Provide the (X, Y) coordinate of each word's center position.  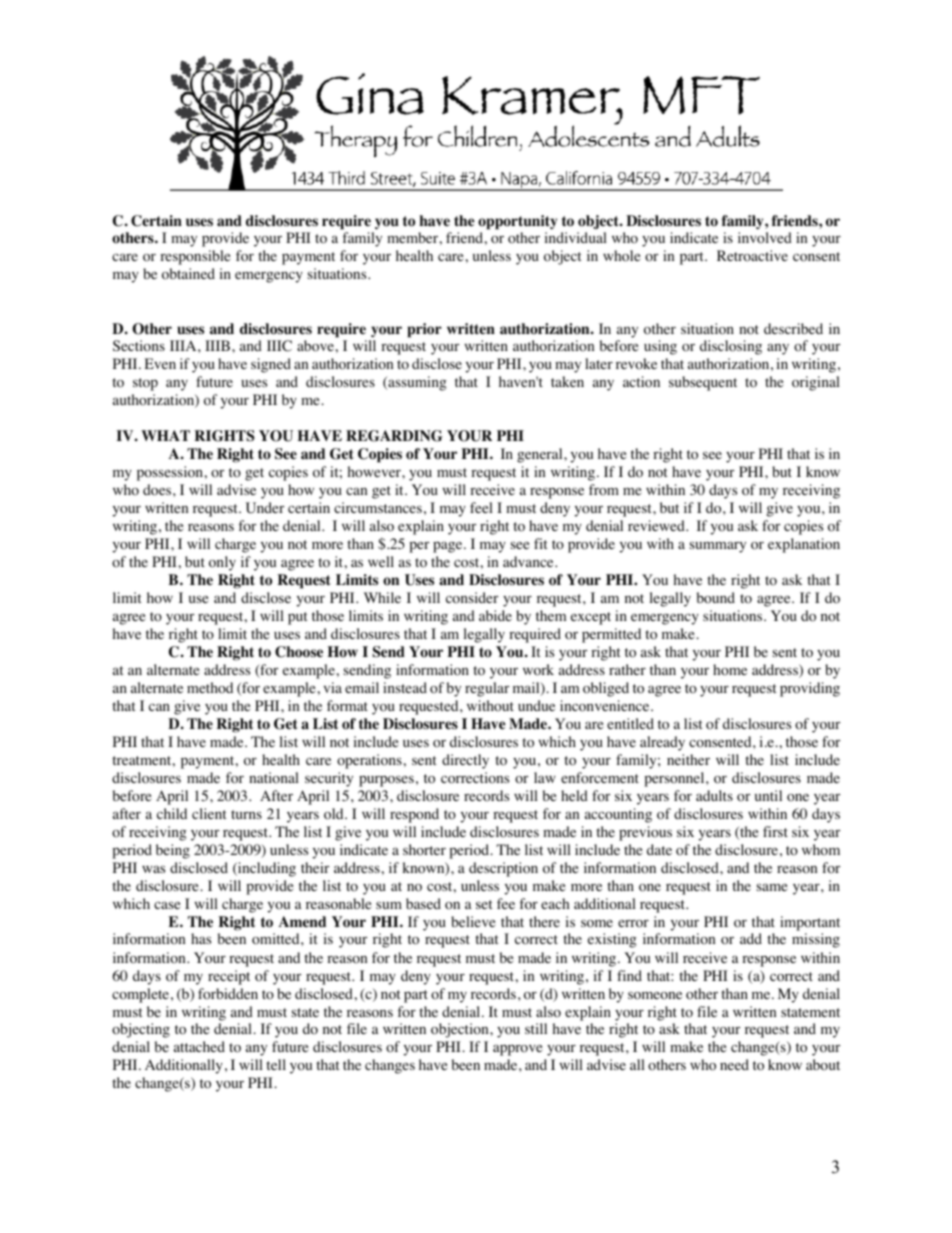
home (730, 670)
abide (495, 615)
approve (517, 1050)
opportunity (517, 222)
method (210, 688)
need (734, 1064)
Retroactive (752, 256)
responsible (195, 257)
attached (199, 1046)
